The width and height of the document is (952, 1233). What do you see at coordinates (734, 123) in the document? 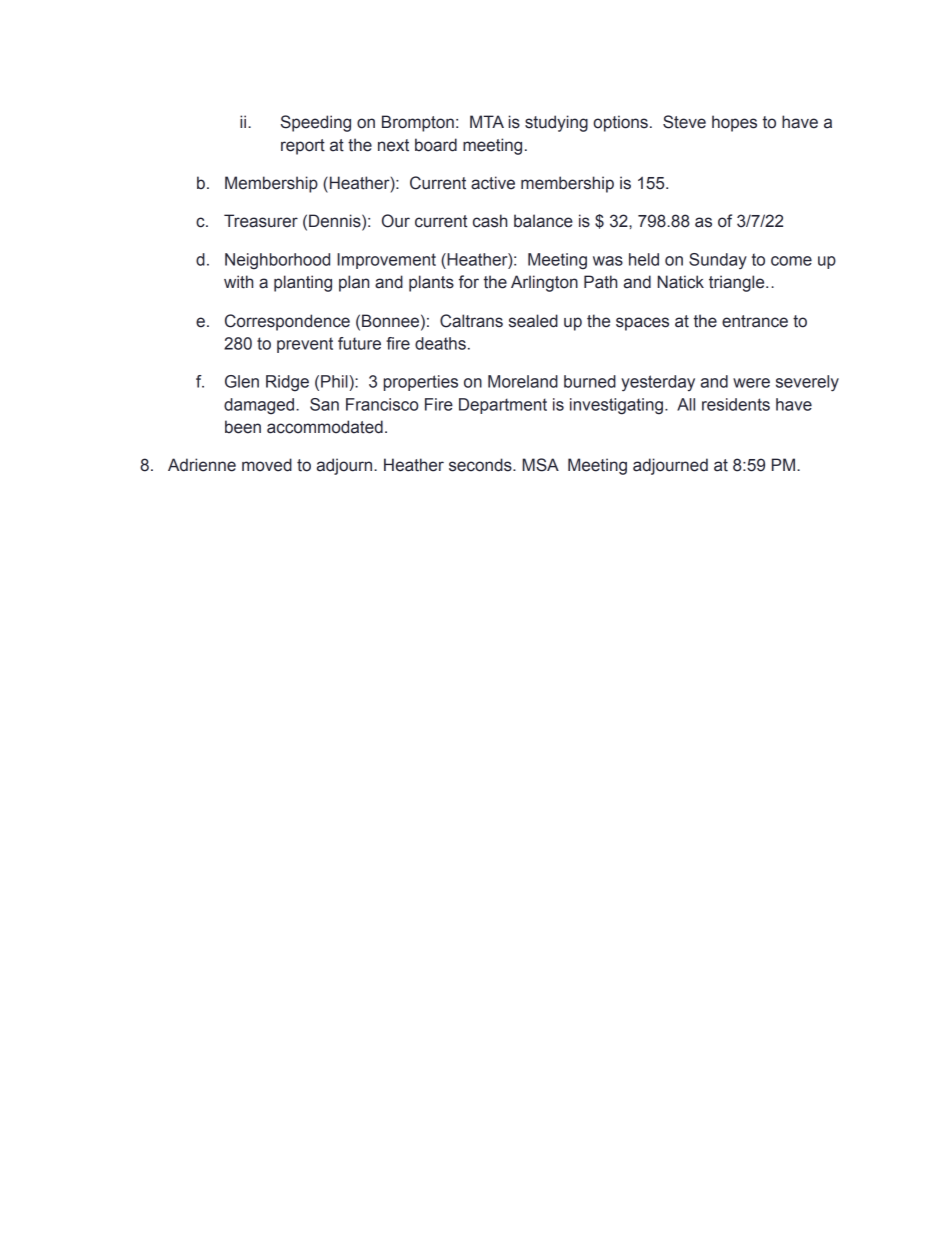
I see `hopes` at bounding box center [734, 123].
